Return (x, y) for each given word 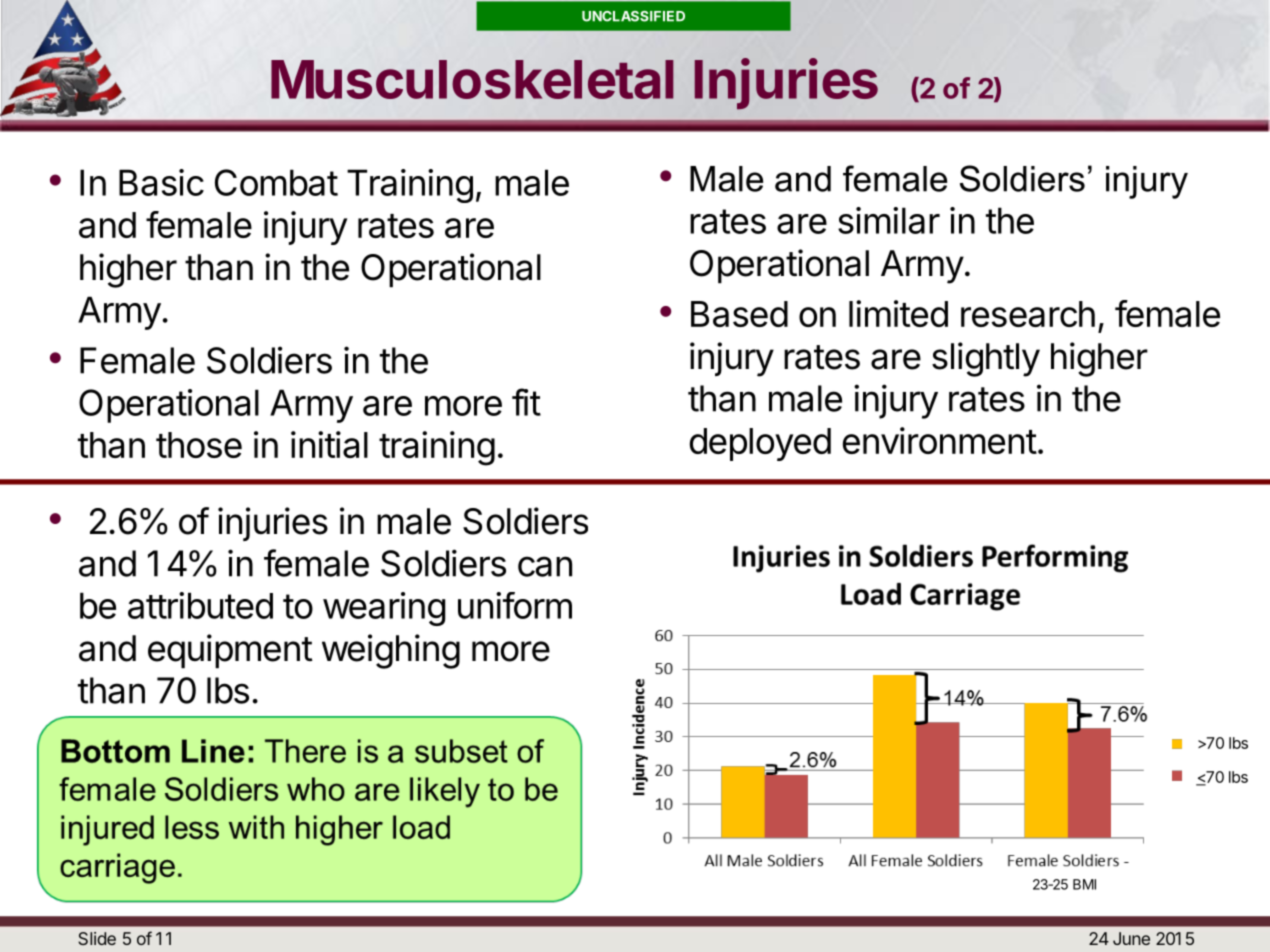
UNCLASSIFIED (633, 16)
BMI (1084, 884)
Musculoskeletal (472, 79)
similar (889, 220)
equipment (230, 651)
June (1131, 938)
